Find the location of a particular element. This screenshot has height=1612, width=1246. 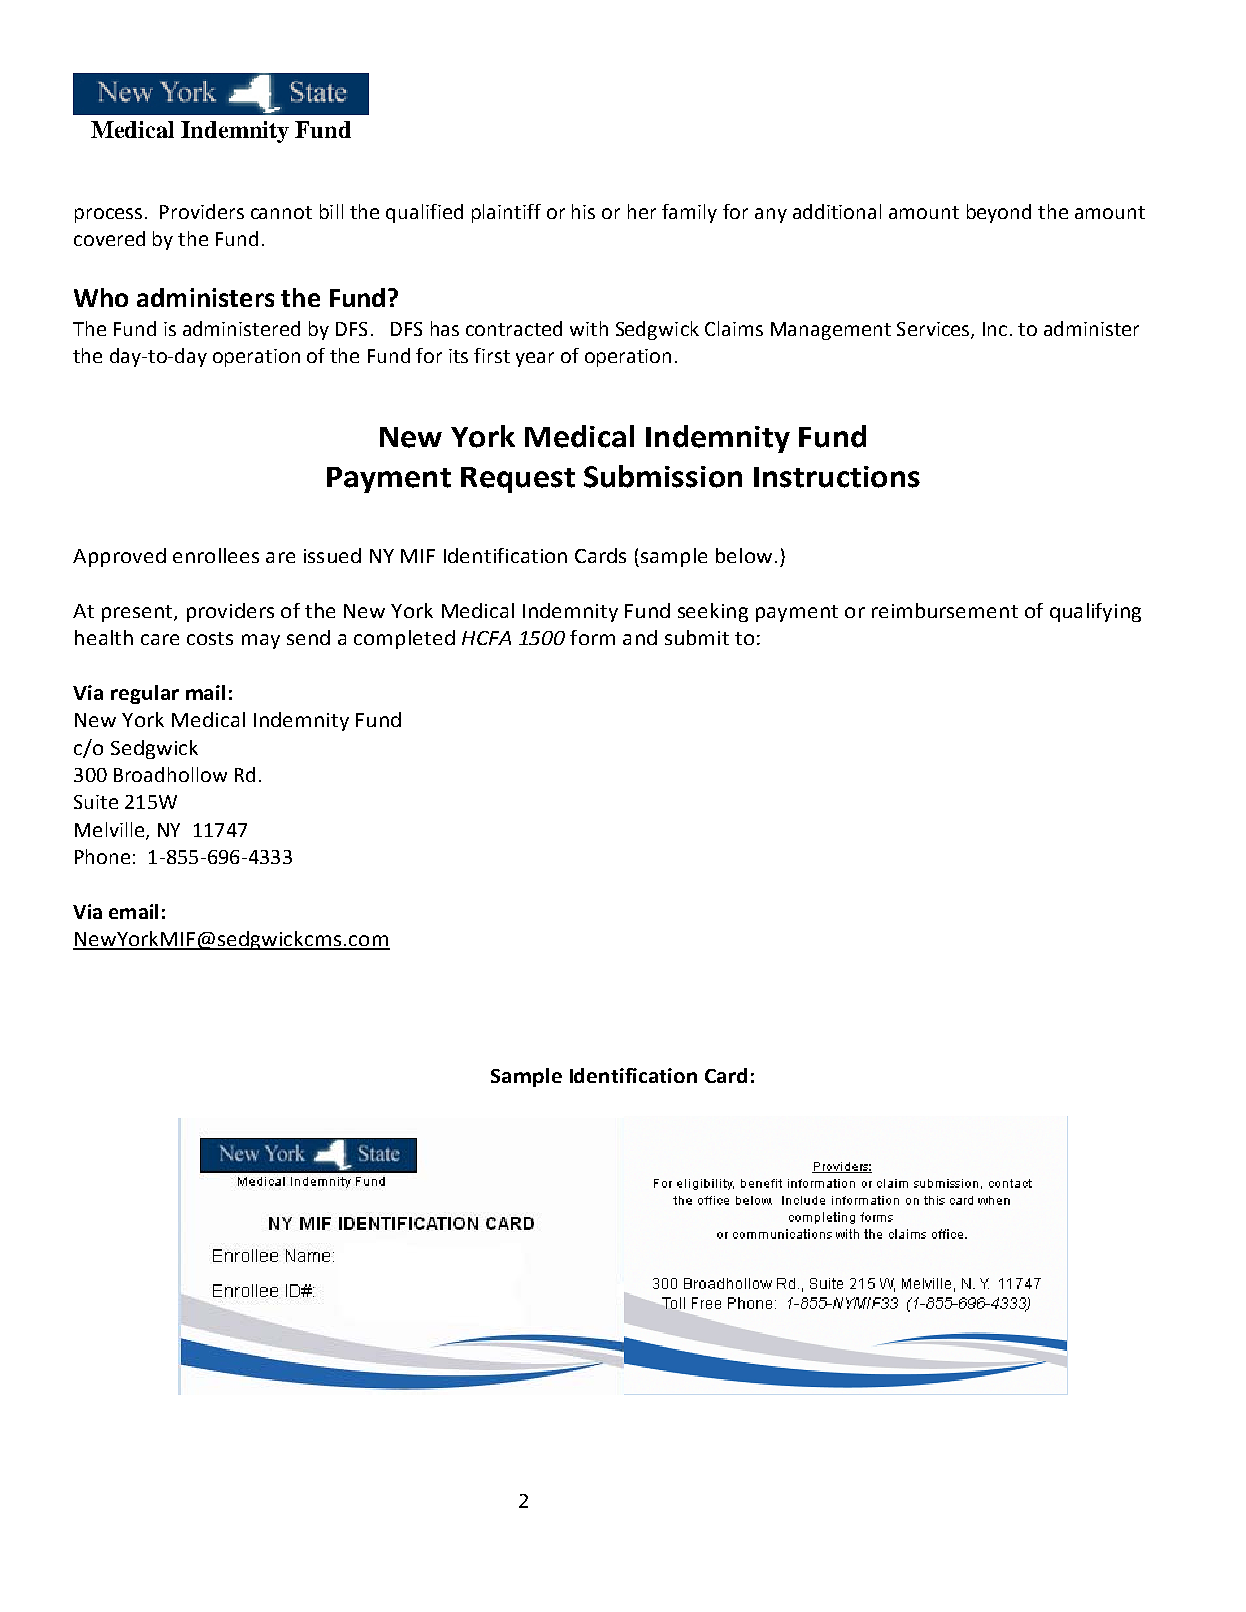

submit is located at coordinates (697, 637).
